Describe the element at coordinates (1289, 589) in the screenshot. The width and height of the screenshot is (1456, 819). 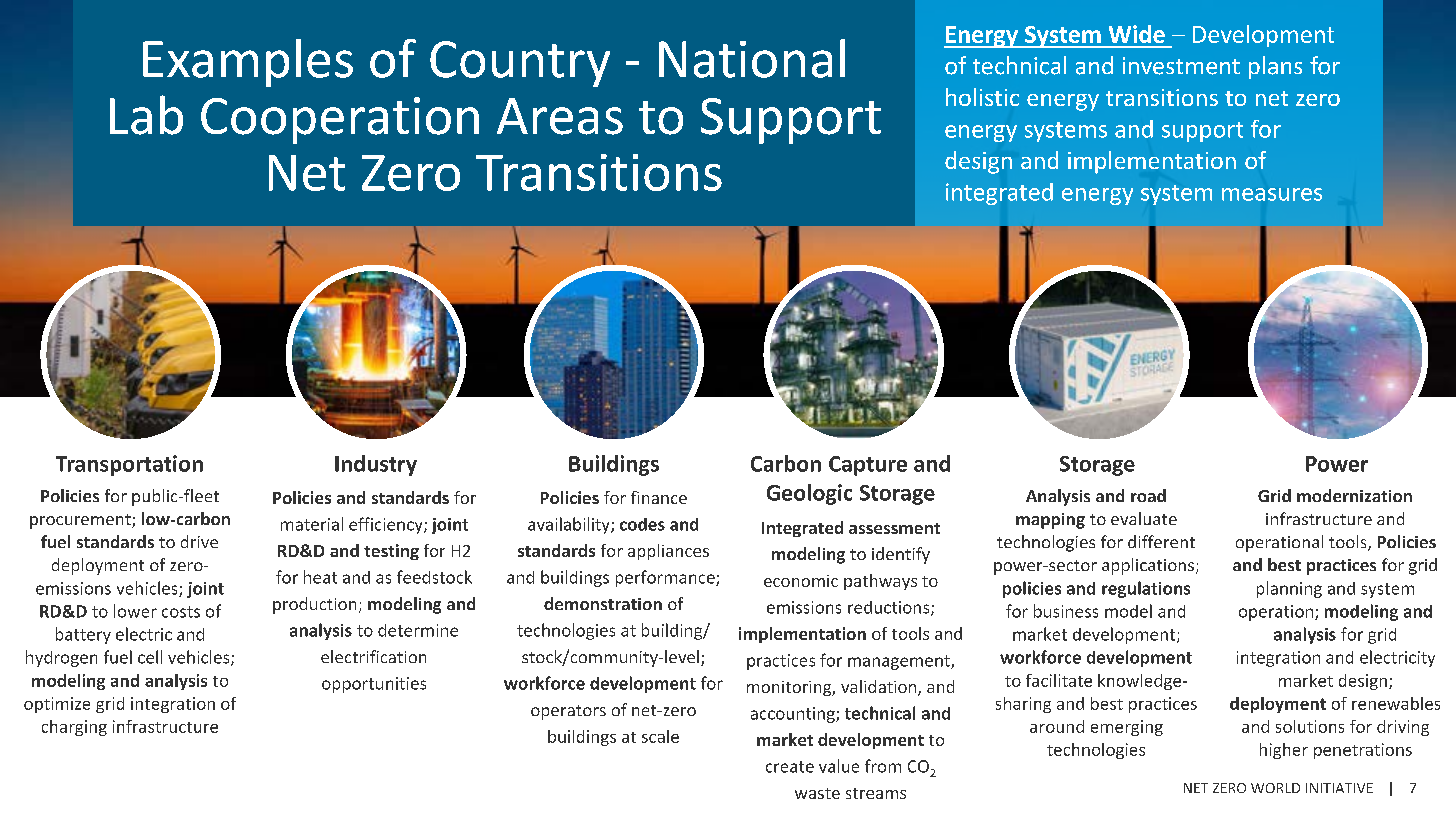
I see `planning` at that location.
